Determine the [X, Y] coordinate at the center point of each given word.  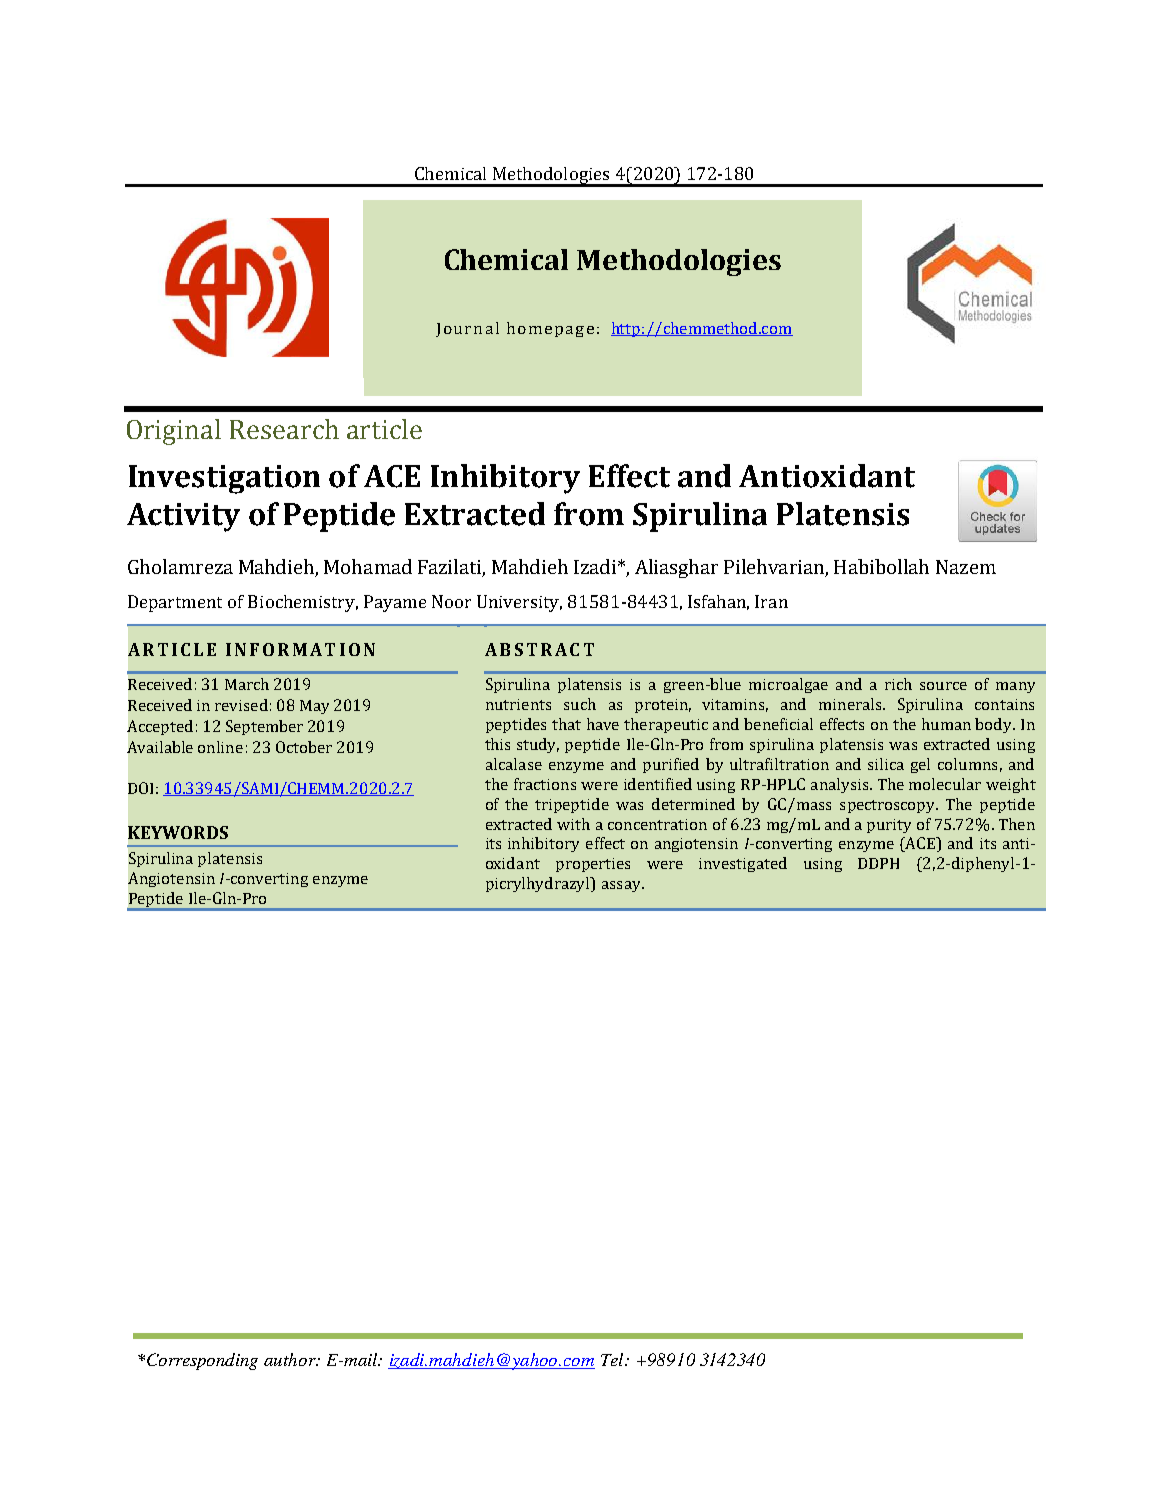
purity [889, 826]
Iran [771, 601]
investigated [743, 864]
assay [622, 886]
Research [284, 429]
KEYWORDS [178, 832]
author [291, 1359]
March [247, 684]
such [580, 704]
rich [898, 684]
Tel [613, 1359]
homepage [550, 329]
